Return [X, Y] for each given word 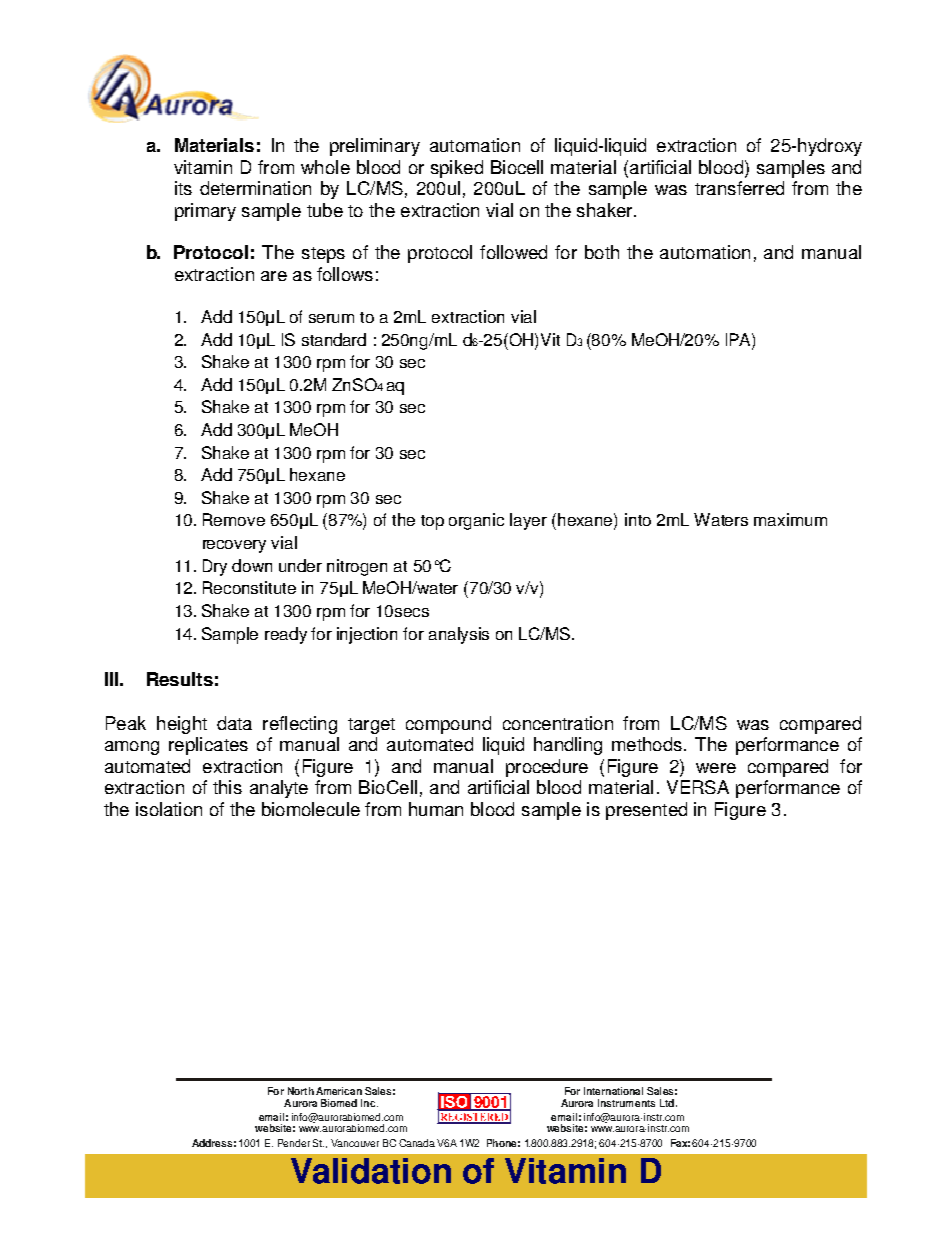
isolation [169, 809]
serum [331, 318]
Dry [215, 567]
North [301, 1091]
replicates [208, 746]
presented [646, 811]
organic [476, 521]
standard [334, 339]
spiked [457, 169]
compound [448, 725]
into [638, 519]
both [602, 252]
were [716, 768]
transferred [739, 188]
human [436, 809]
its [183, 188]
